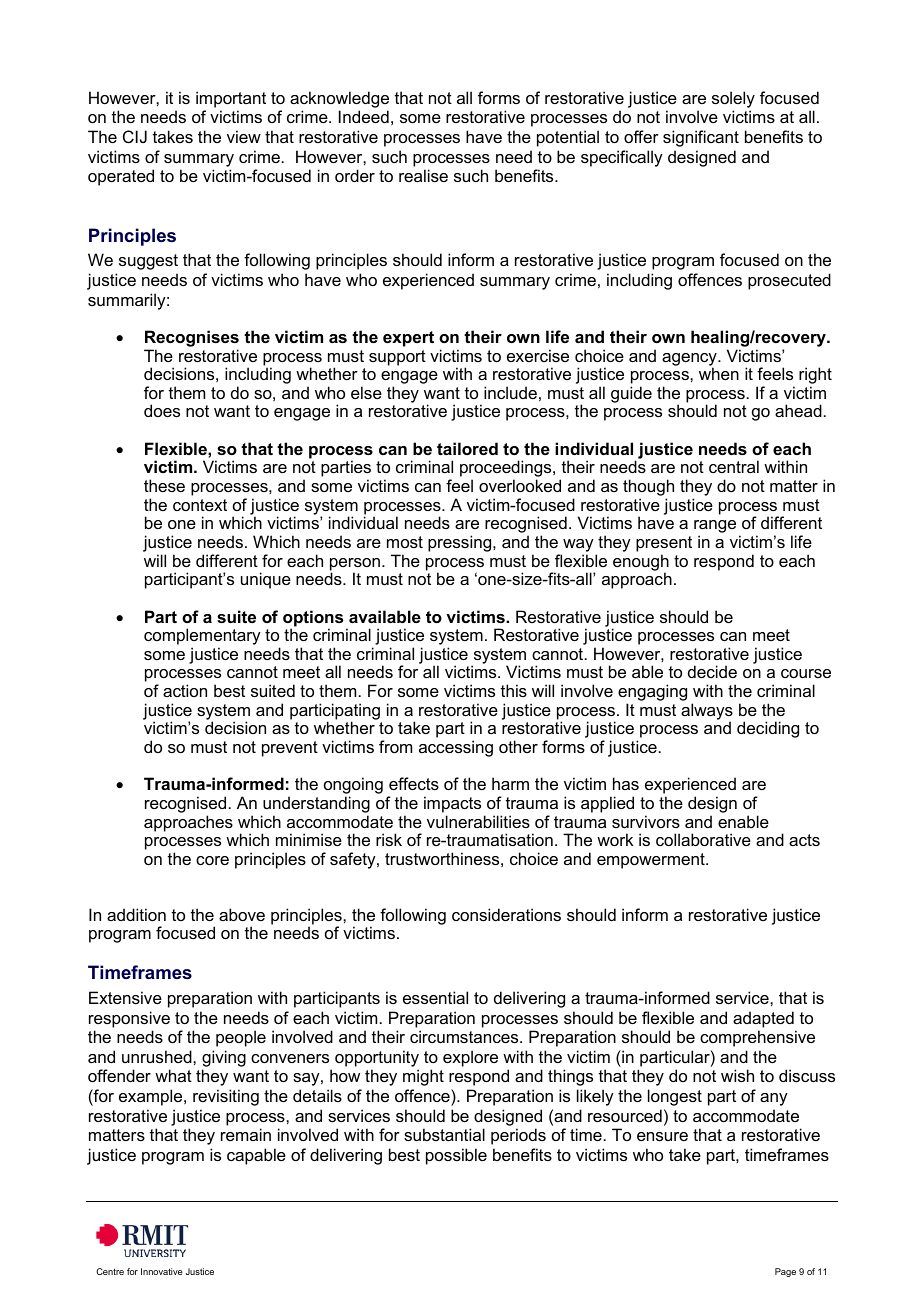 Image resolution: width=924 pixels, height=1308 pixels. Describe the element at coordinates (244, 136) in the screenshot. I see `view` at that location.
